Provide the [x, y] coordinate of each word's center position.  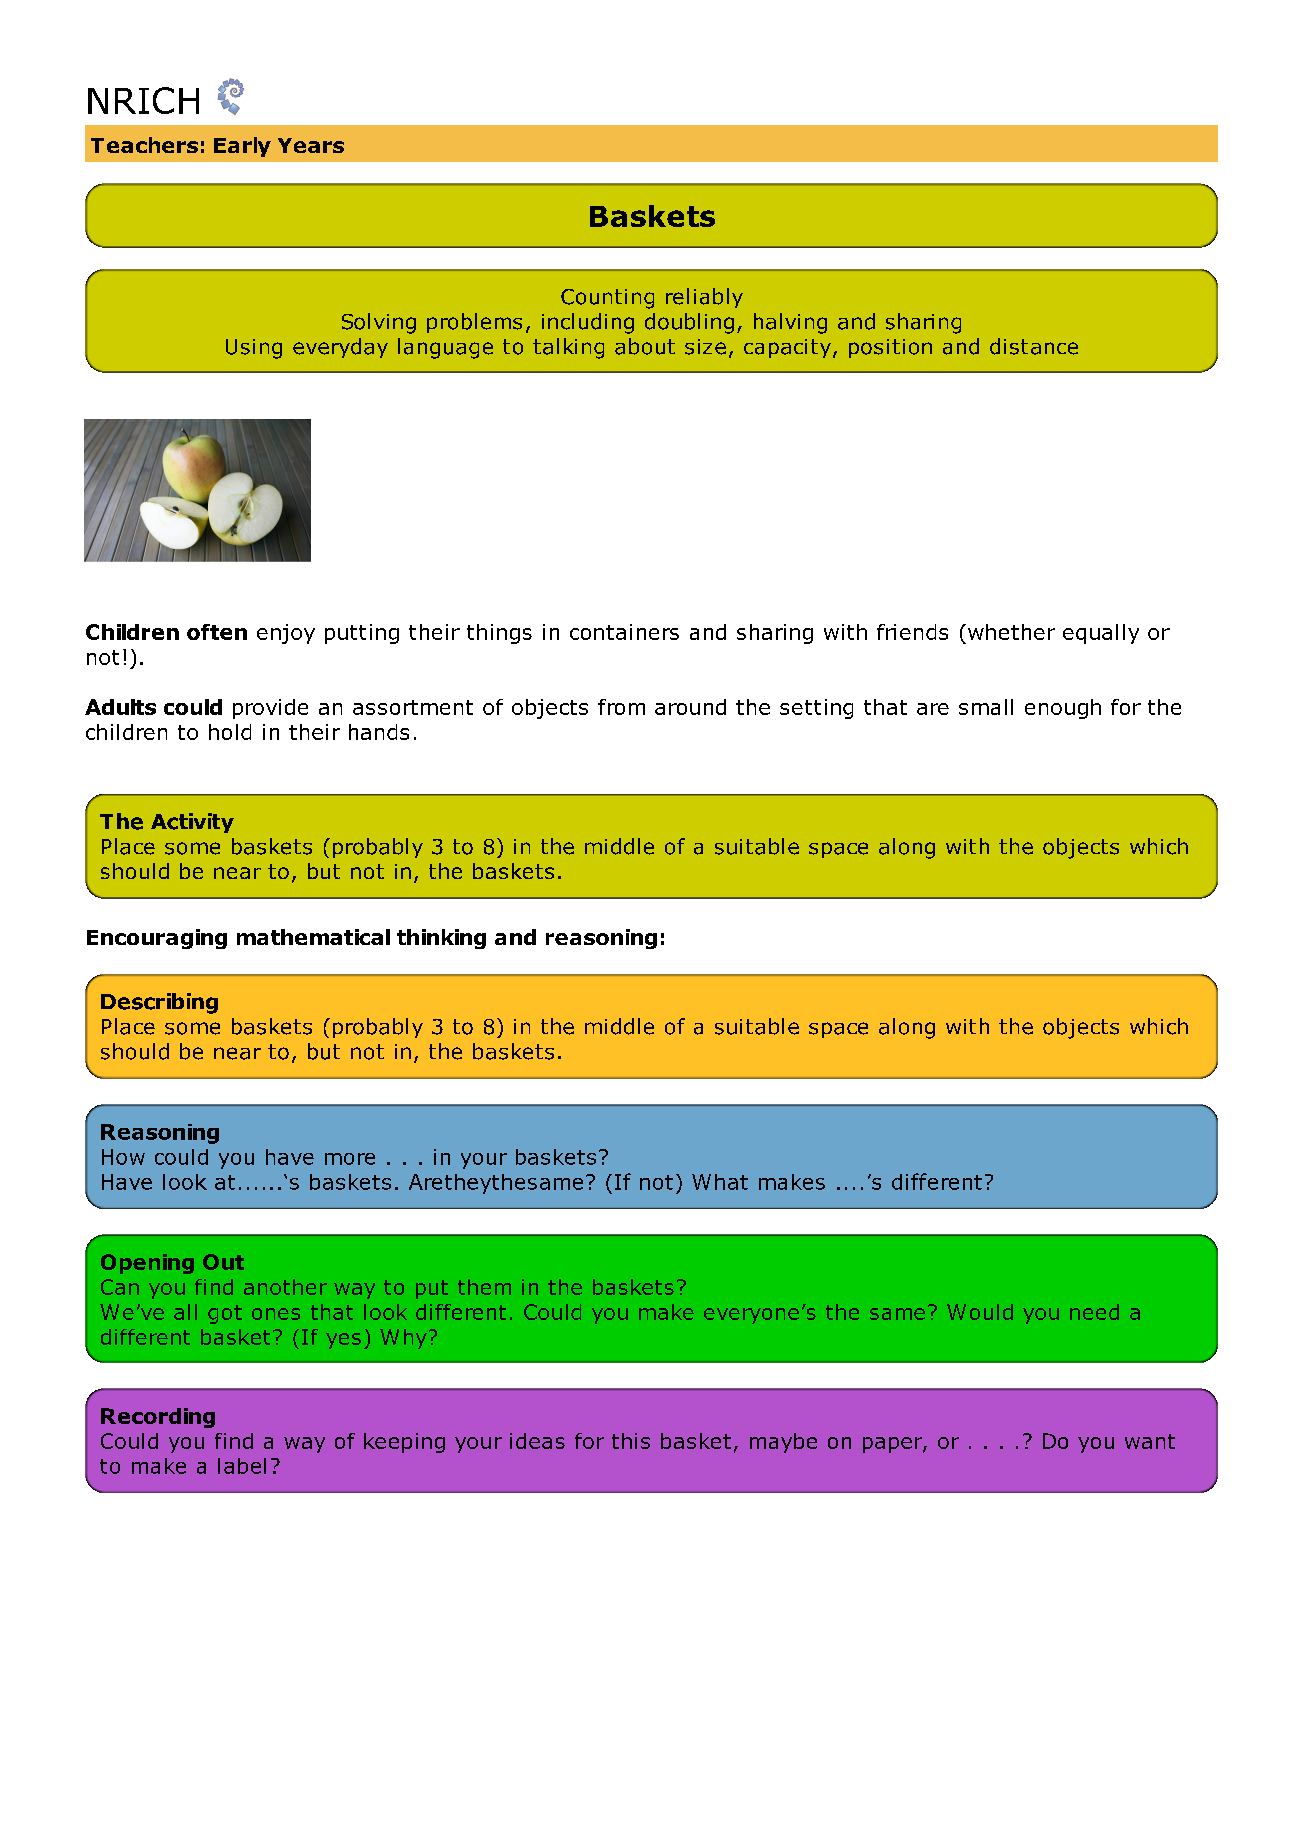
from [621, 707]
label [242, 1466]
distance [1034, 346]
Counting [607, 299]
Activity [192, 823]
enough [1063, 709]
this [631, 1441]
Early [242, 147]
